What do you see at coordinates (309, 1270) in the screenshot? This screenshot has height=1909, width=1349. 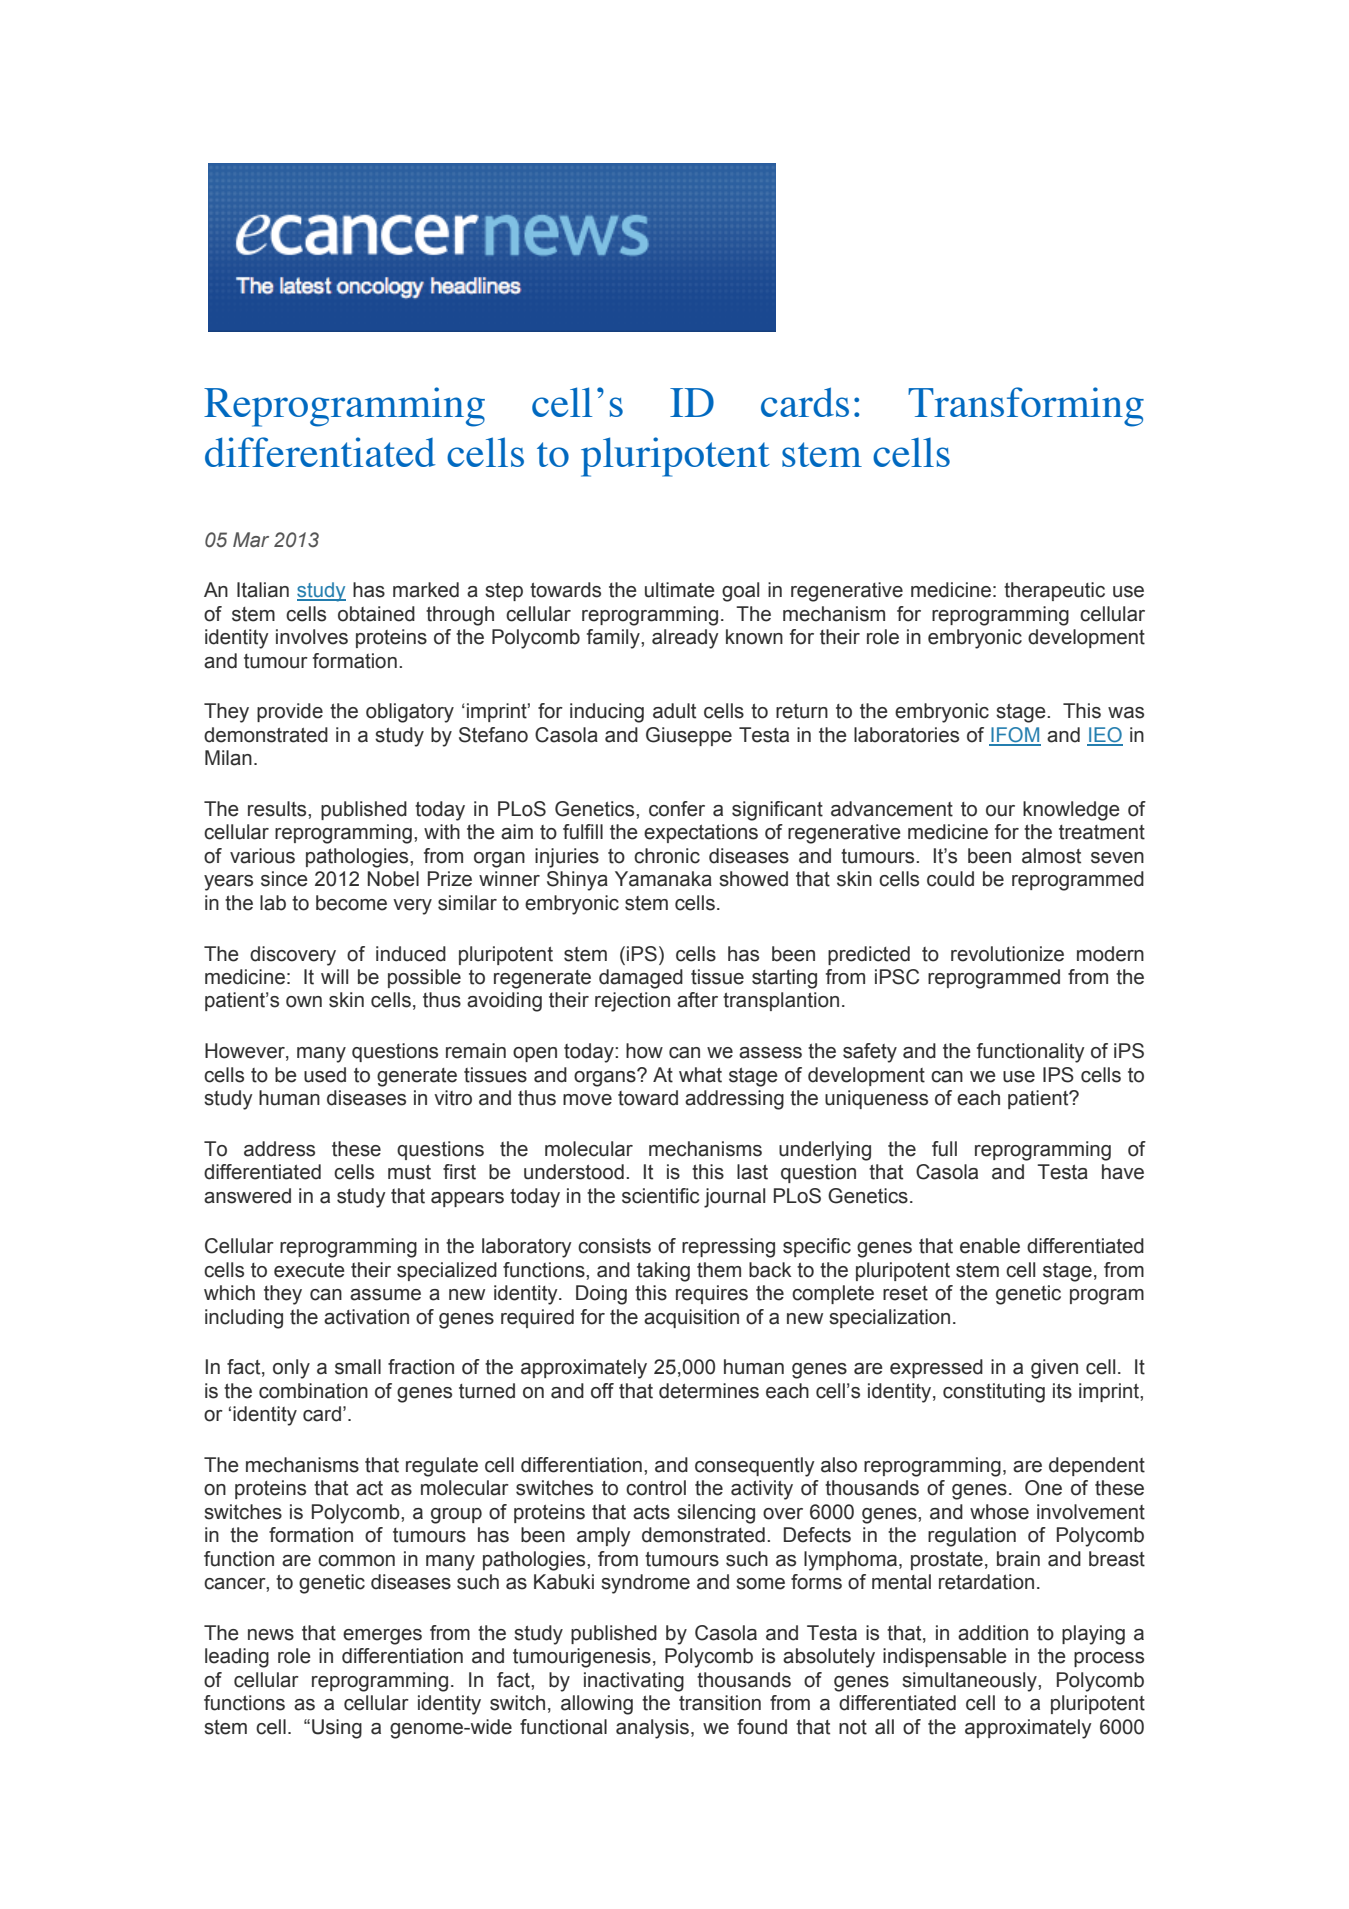 I see `execute` at bounding box center [309, 1270].
